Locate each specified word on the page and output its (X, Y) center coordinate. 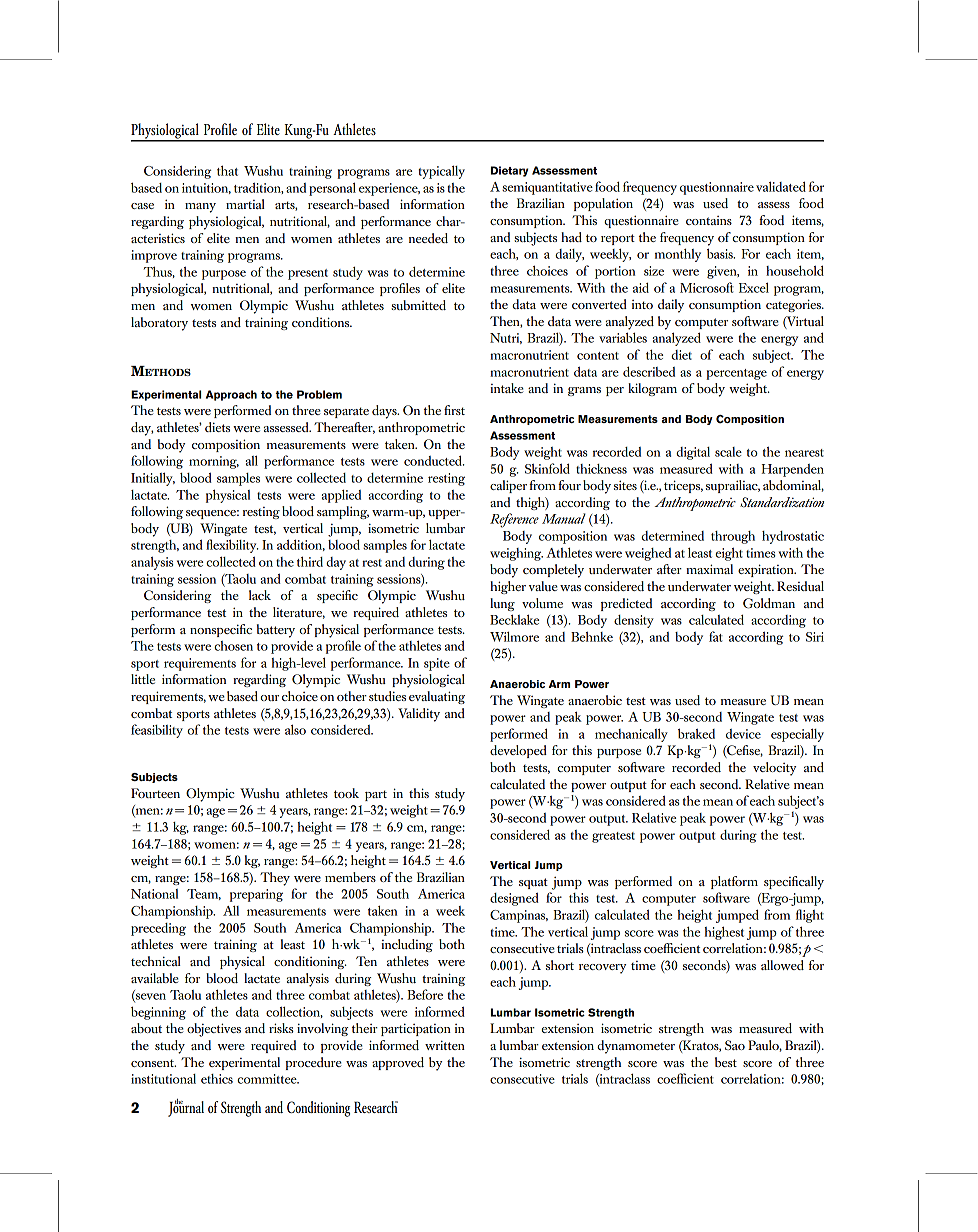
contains (709, 220)
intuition (206, 188)
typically (441, 172)
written (445, 1045)
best (726, 1062)
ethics (217, 1079)
